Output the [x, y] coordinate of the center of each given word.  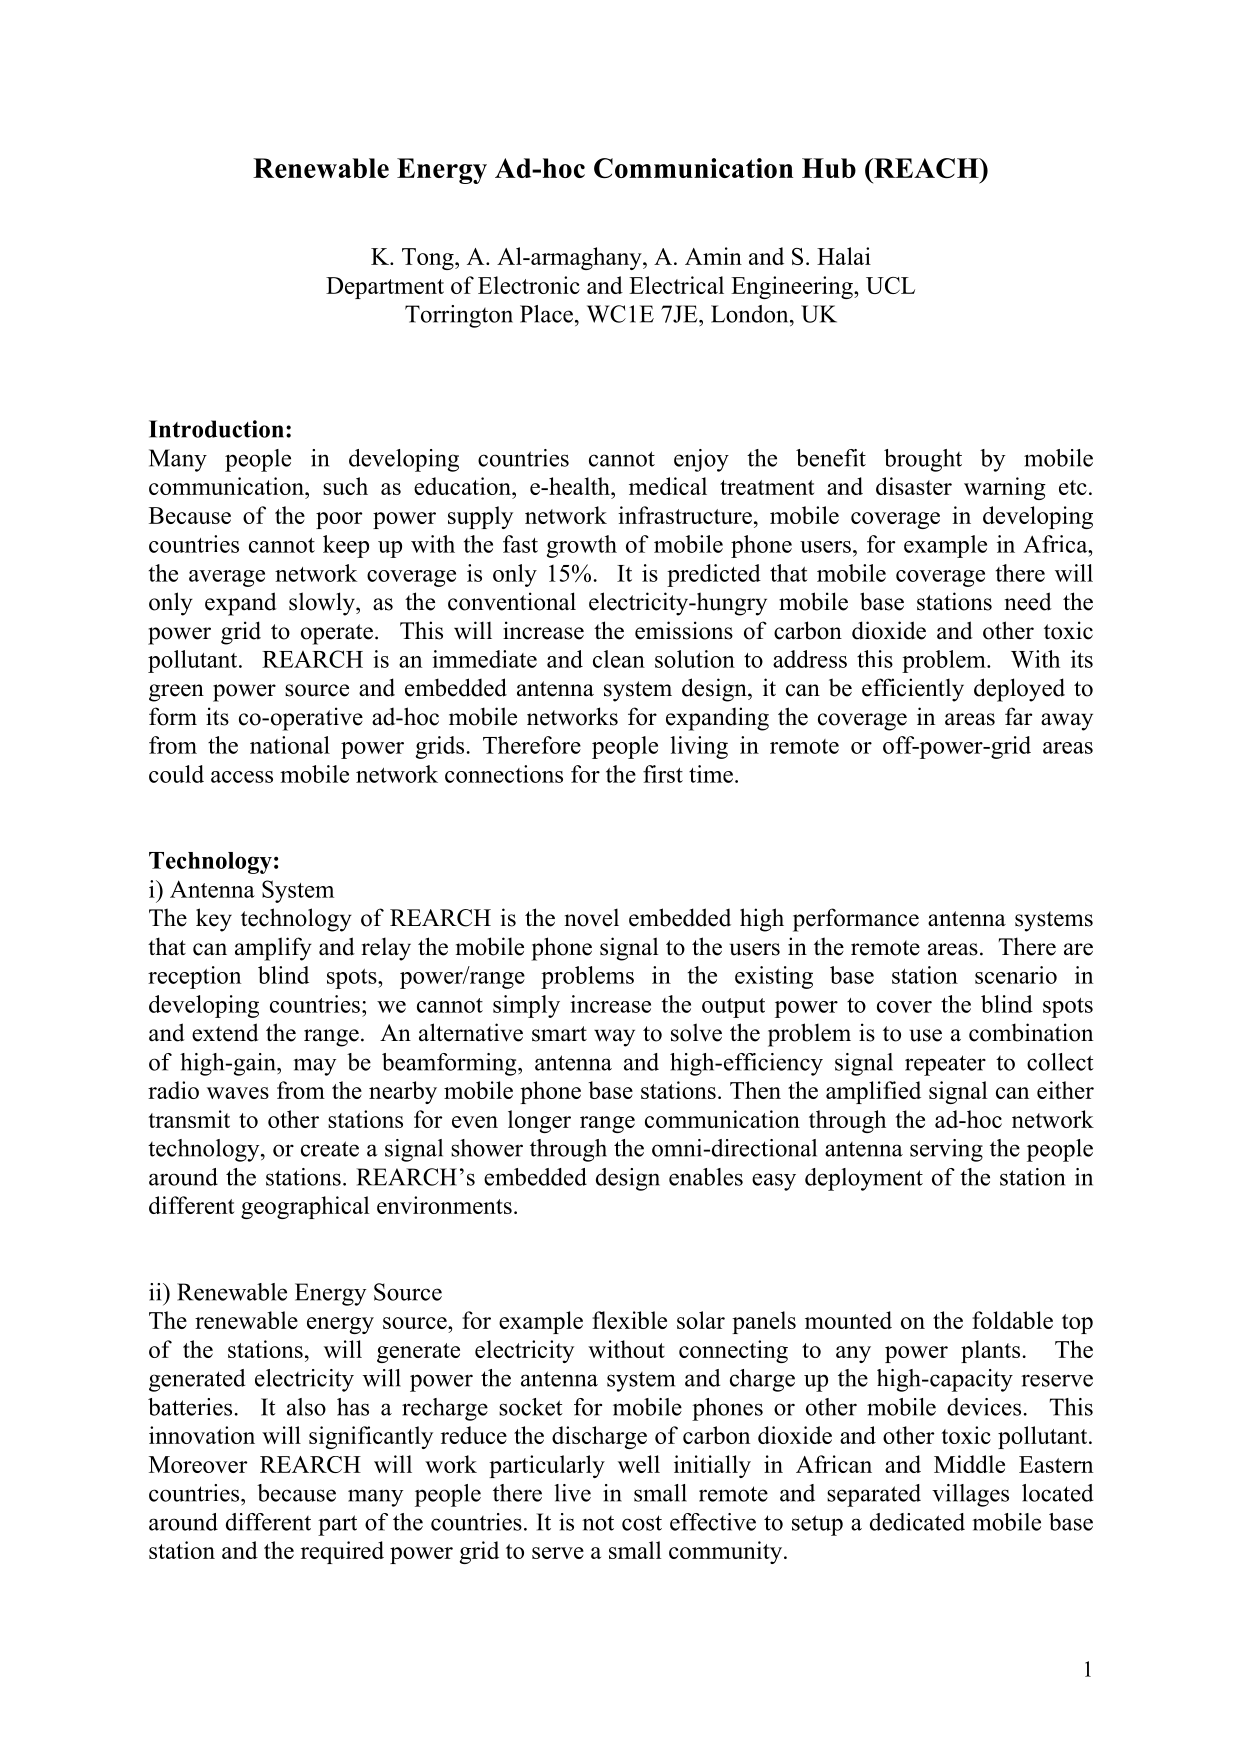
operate [337, 634]
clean [619, 659]
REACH [926, 168]
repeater [945, 1065]
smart [559, 1034]
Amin [713, 256]
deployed [1019, 690]
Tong [429, 259]
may [314, 1067]
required [342, 1552]
